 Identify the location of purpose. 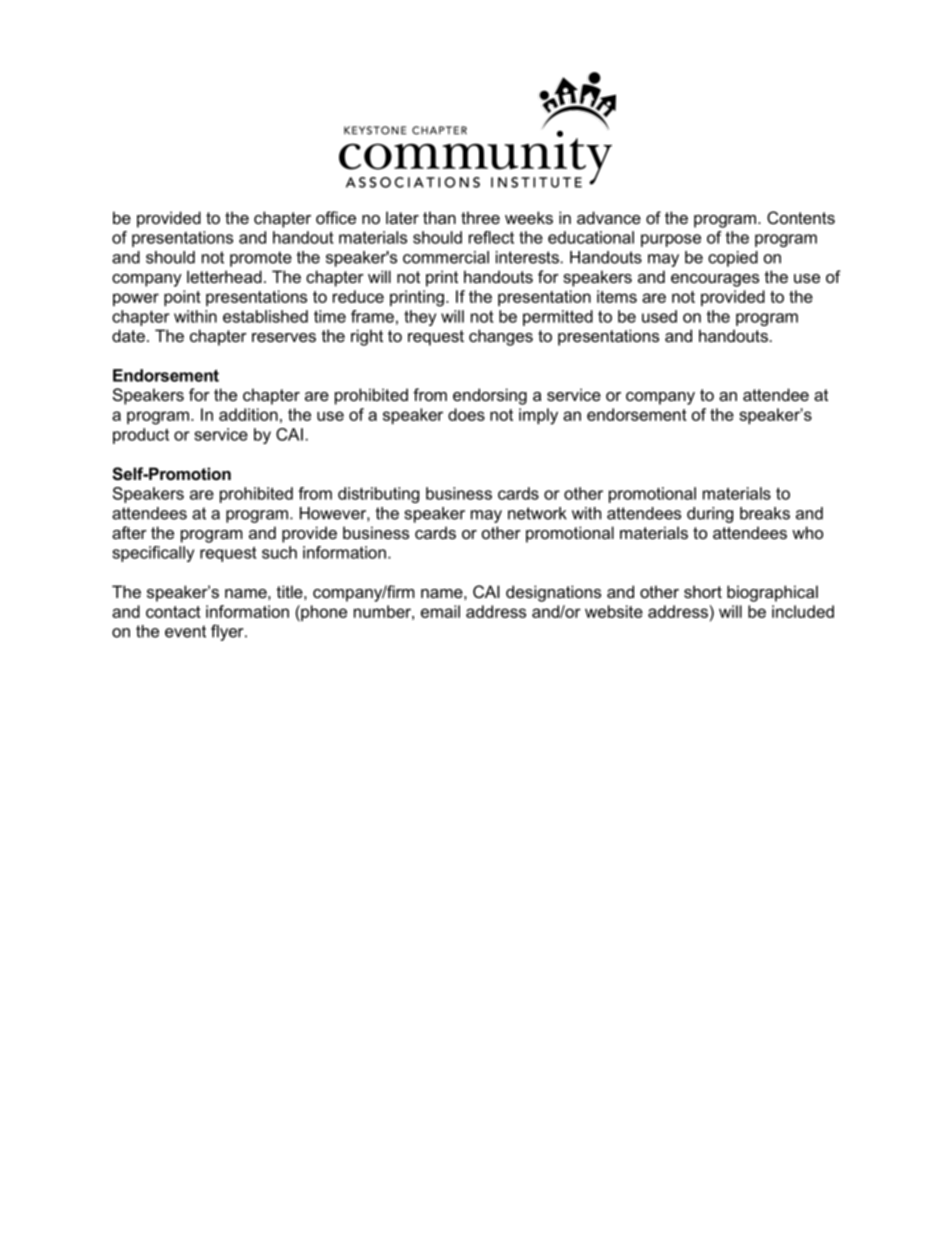
(671, 240).
